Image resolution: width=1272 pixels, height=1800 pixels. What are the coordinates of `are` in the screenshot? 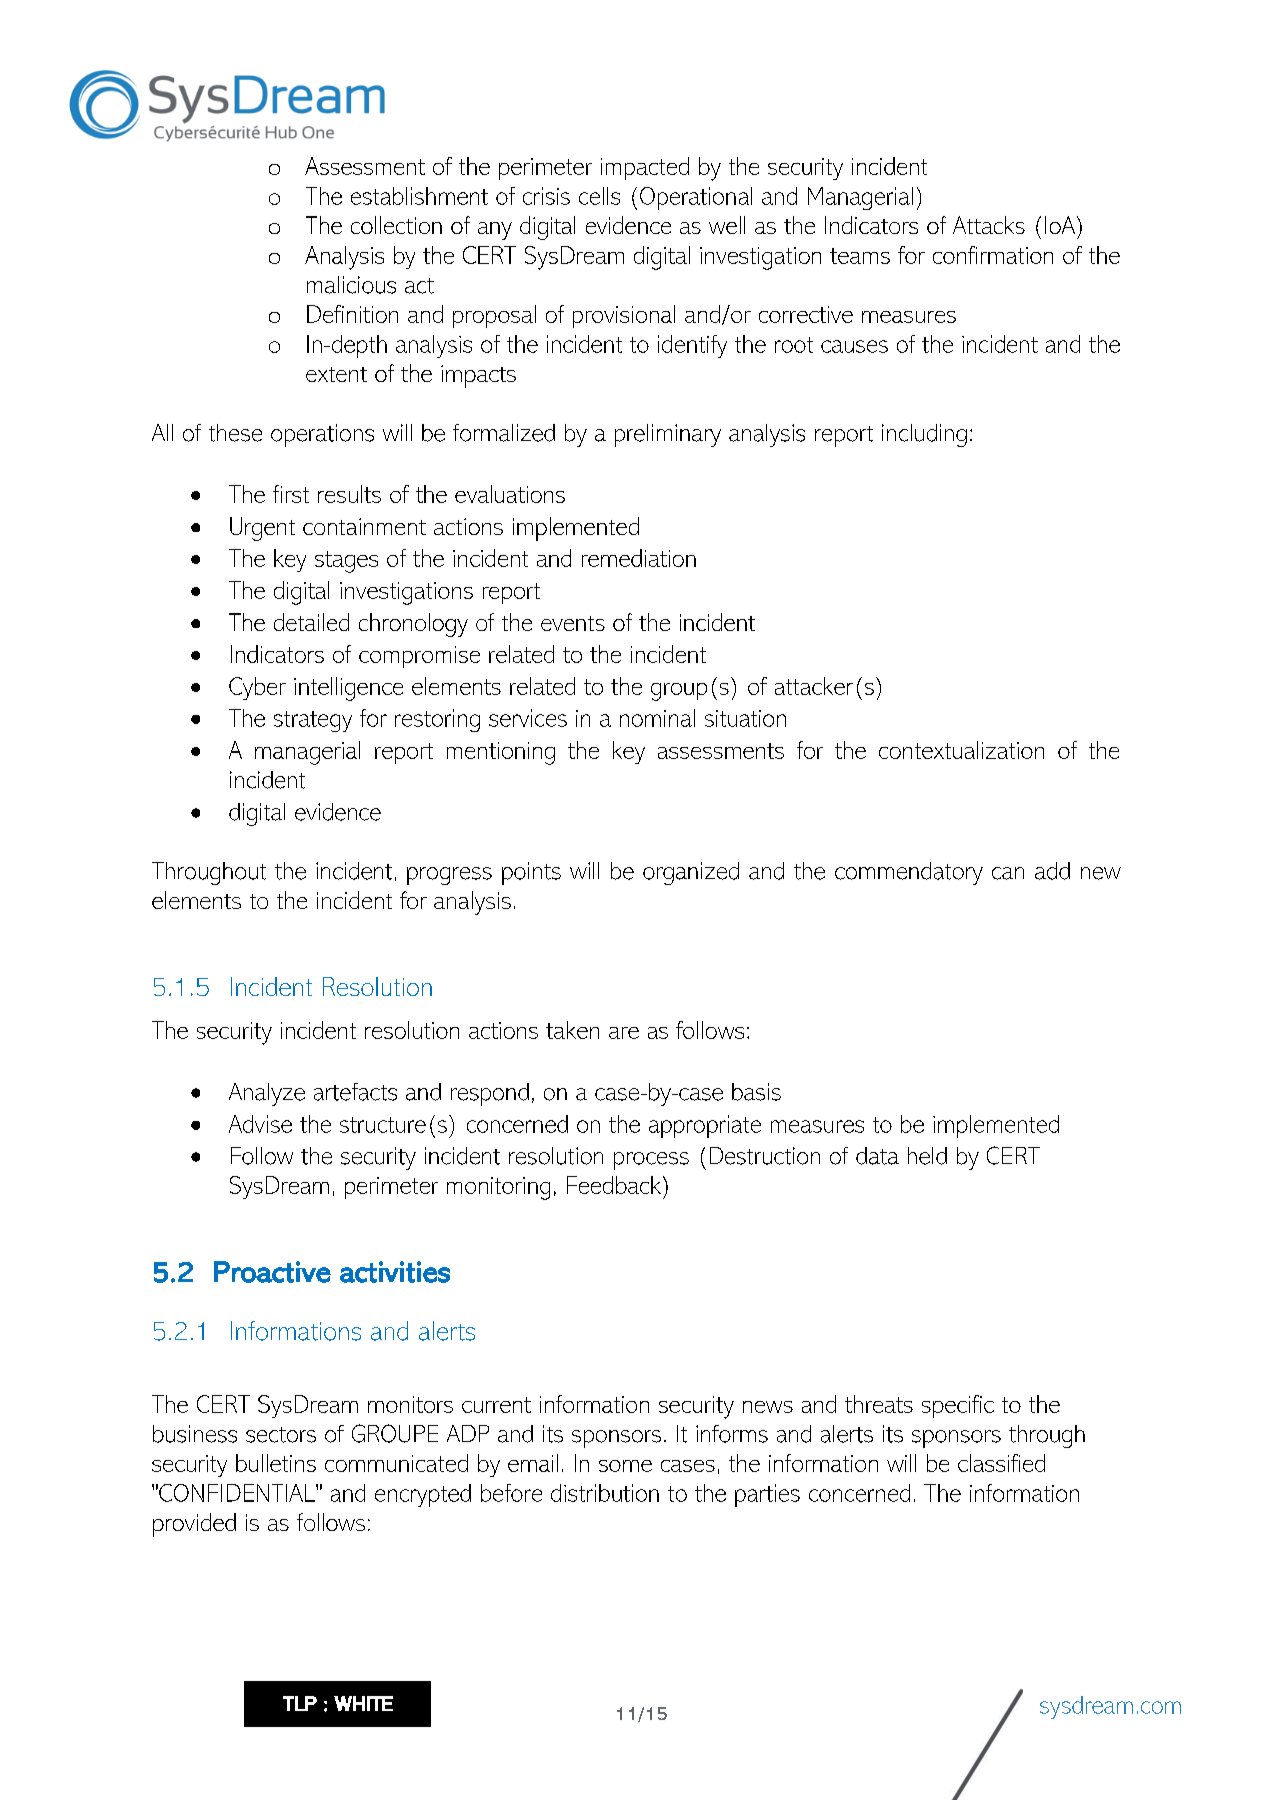 It's located at (624, 1033).
